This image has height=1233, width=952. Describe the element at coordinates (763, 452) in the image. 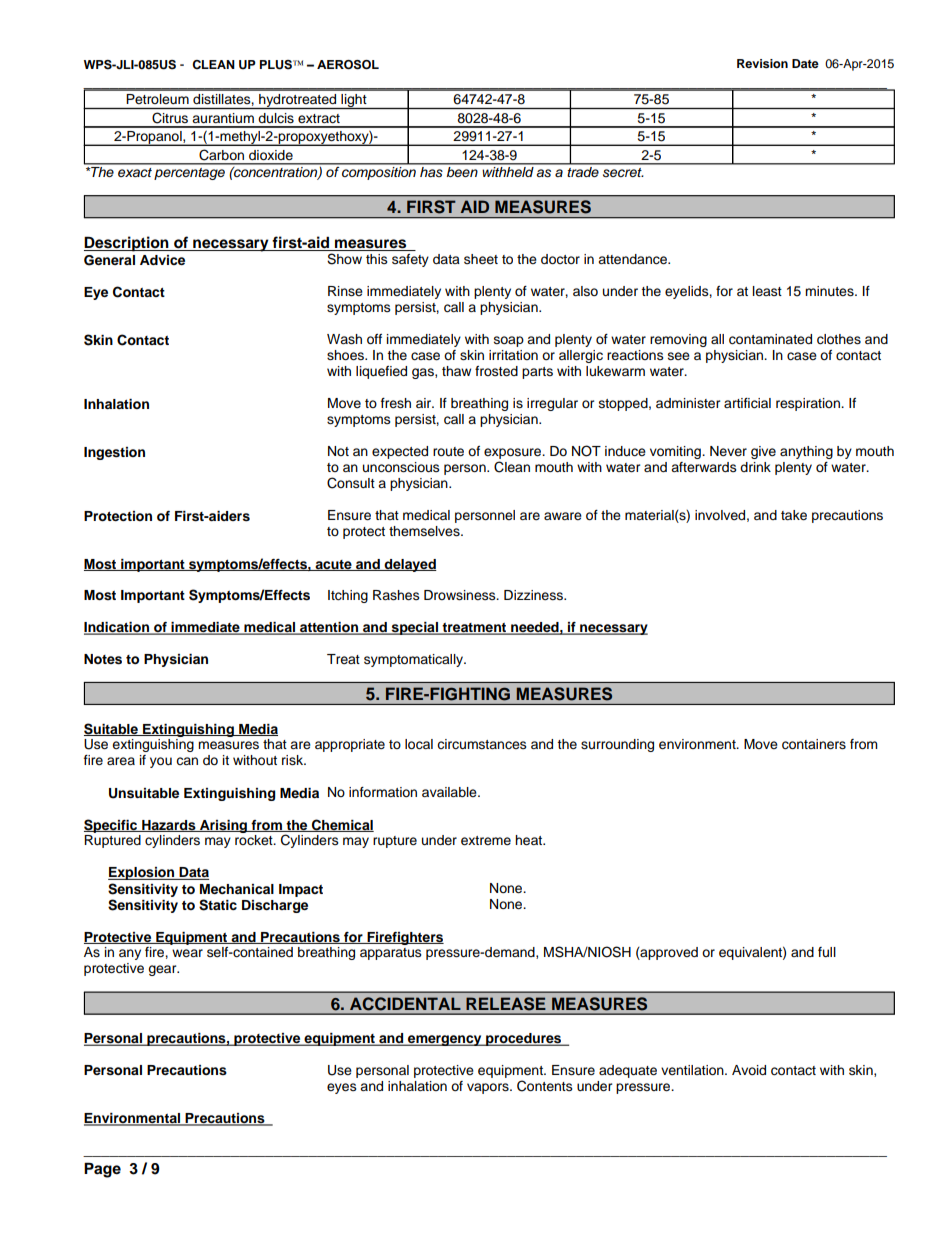

I see `give` at that location.
